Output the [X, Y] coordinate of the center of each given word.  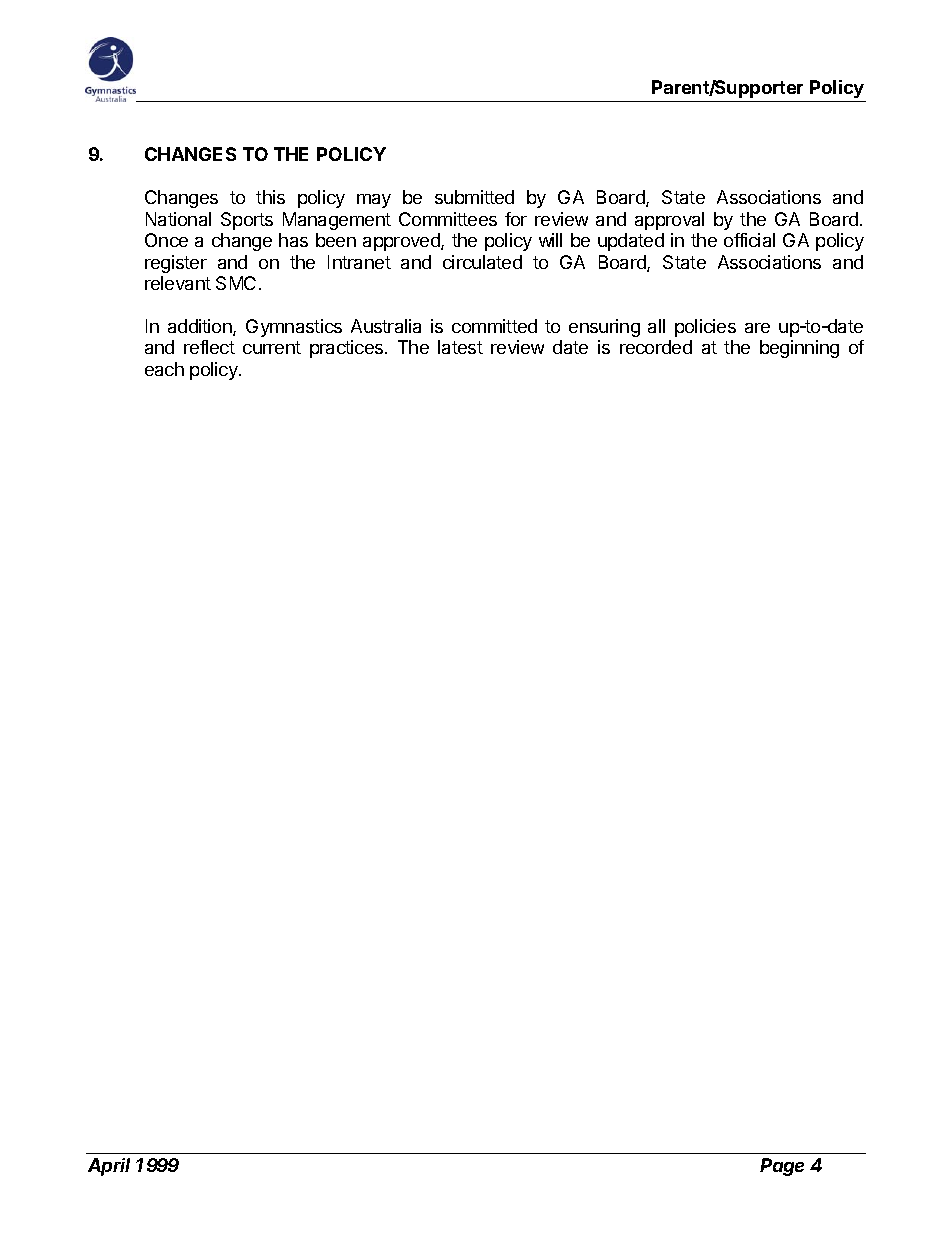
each [164, 369]
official [749, 240]
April [109, 1167]
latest [460, 347]
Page [782, 1167]
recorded [656, 347]
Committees [448, 219]
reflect [209, 347]
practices [348, 349]
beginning [799, 349]
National [178, 219]
